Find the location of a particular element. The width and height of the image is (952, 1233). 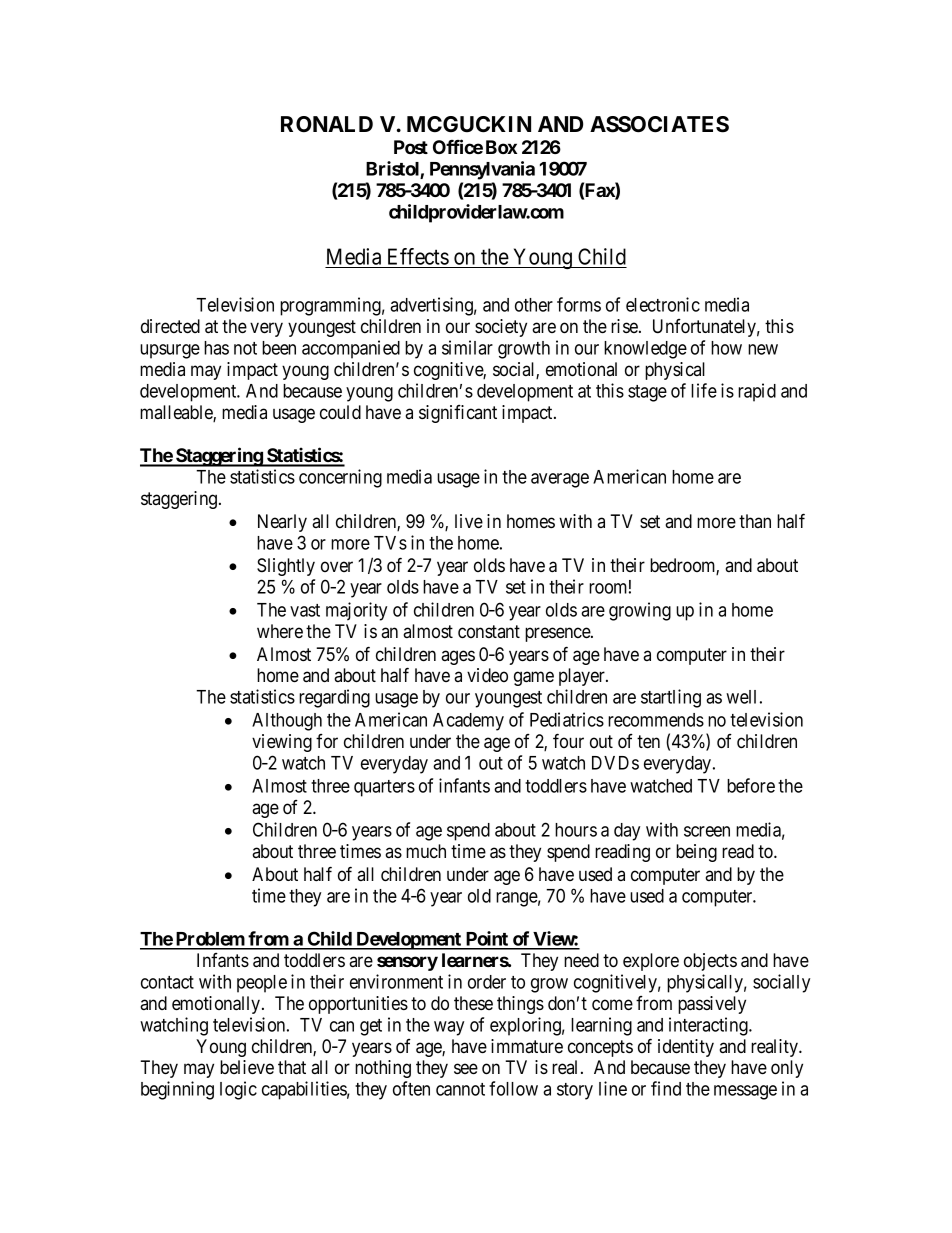

than is located at coordinates (755, 521).
